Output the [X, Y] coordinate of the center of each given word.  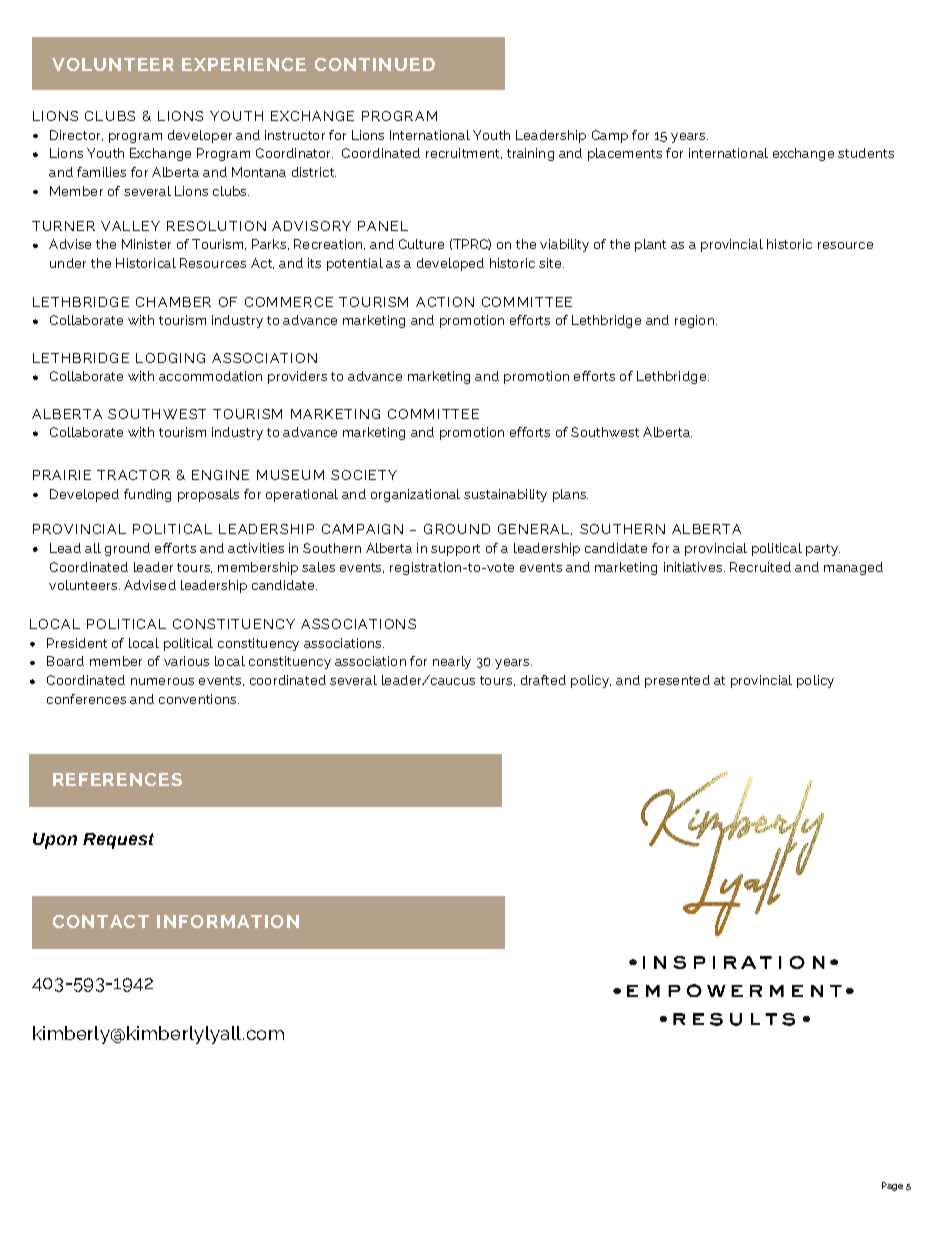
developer [200, 136]
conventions [197, 699]
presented [677, 681]
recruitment [464, 153]
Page [892, 1186]
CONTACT [101, 921]
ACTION [445, 302]
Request [118, 841]
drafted [543, 680]
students [866, 153]
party [823, 550]
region [694, 321]
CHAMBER [173, 302]
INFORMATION [228, 921]
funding [147, 495]
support [455, 550]
